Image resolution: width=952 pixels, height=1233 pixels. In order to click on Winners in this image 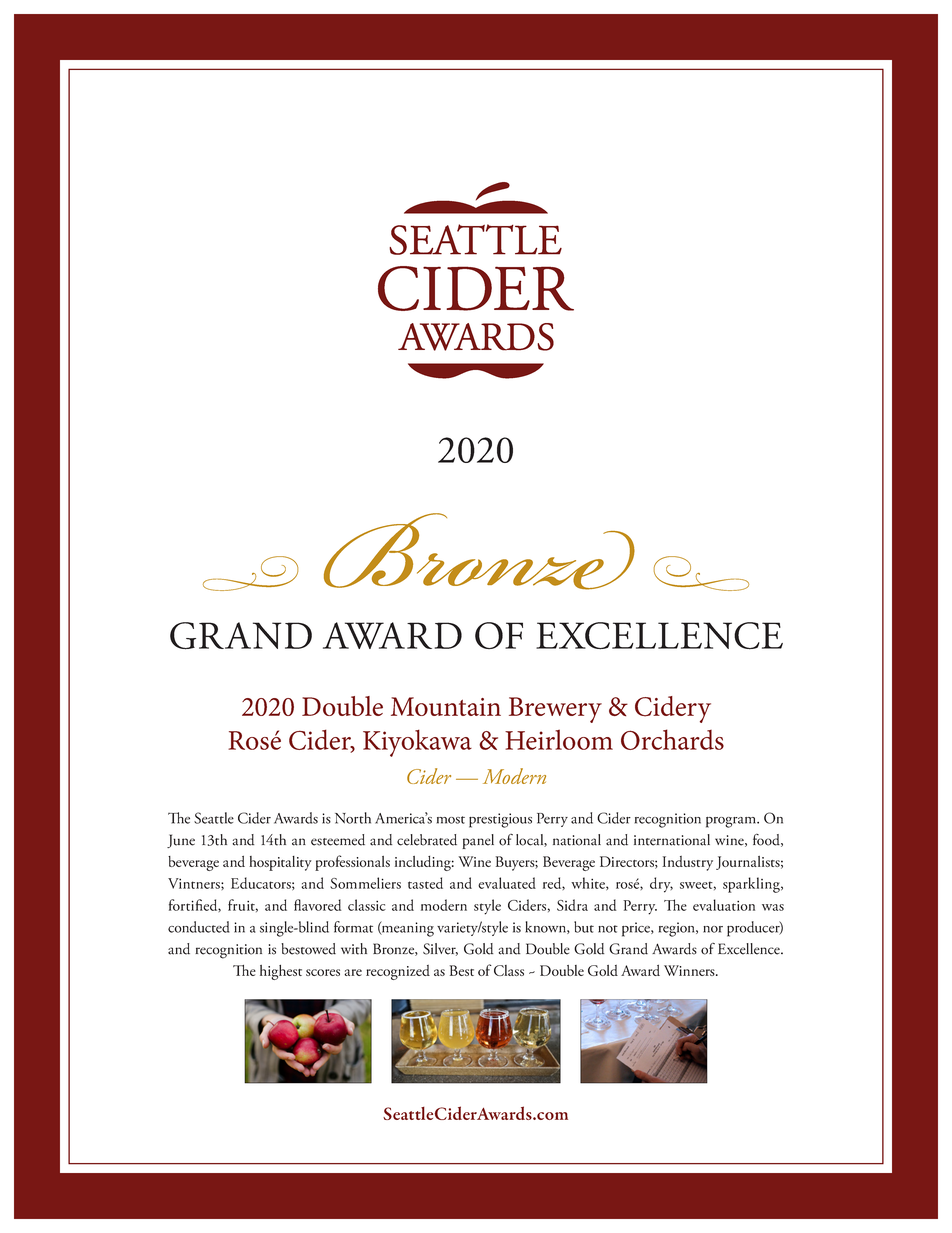, I will do `click(690, 970)`.
